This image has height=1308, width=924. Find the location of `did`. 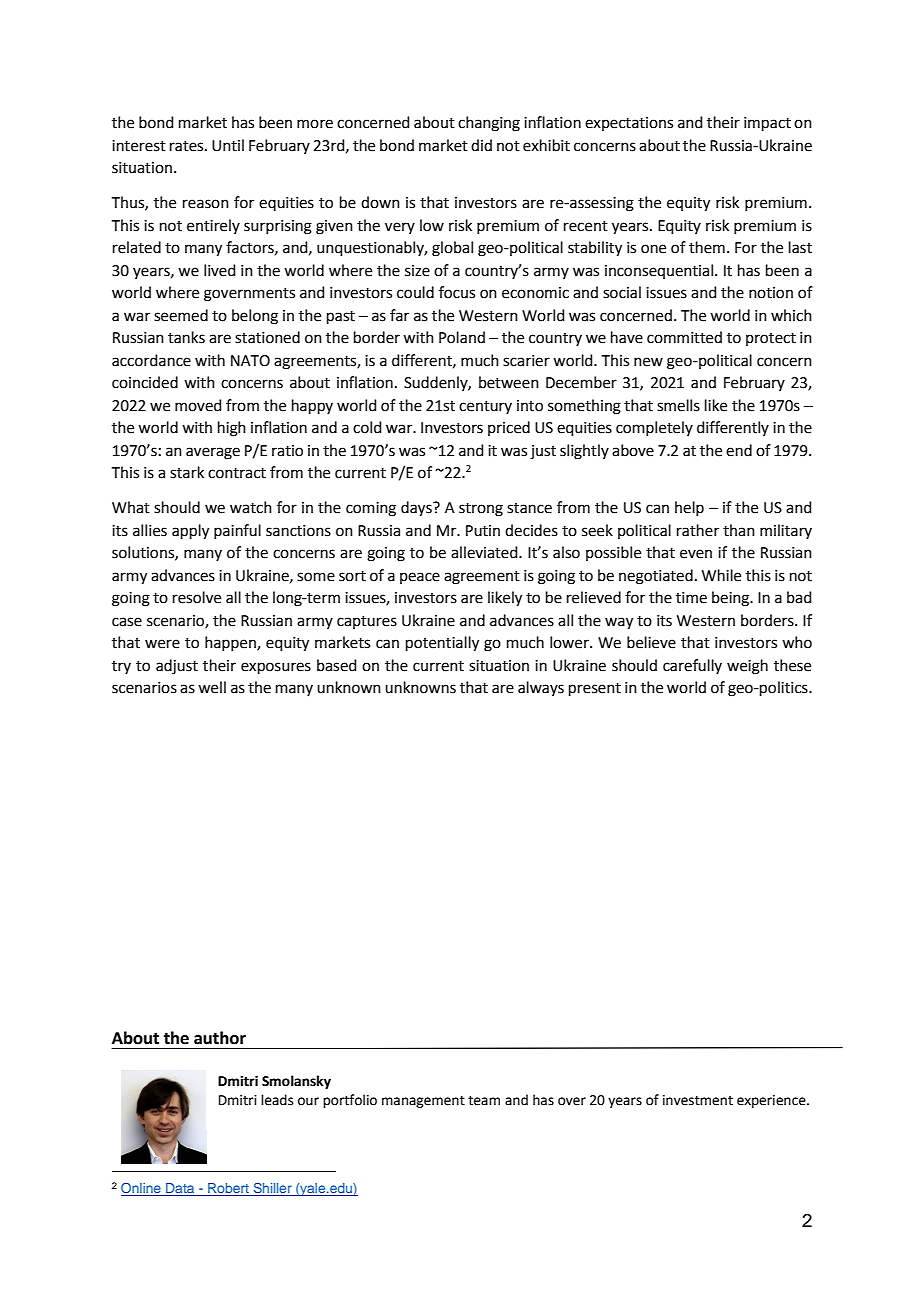

did is located at coordinates (481, 145).
